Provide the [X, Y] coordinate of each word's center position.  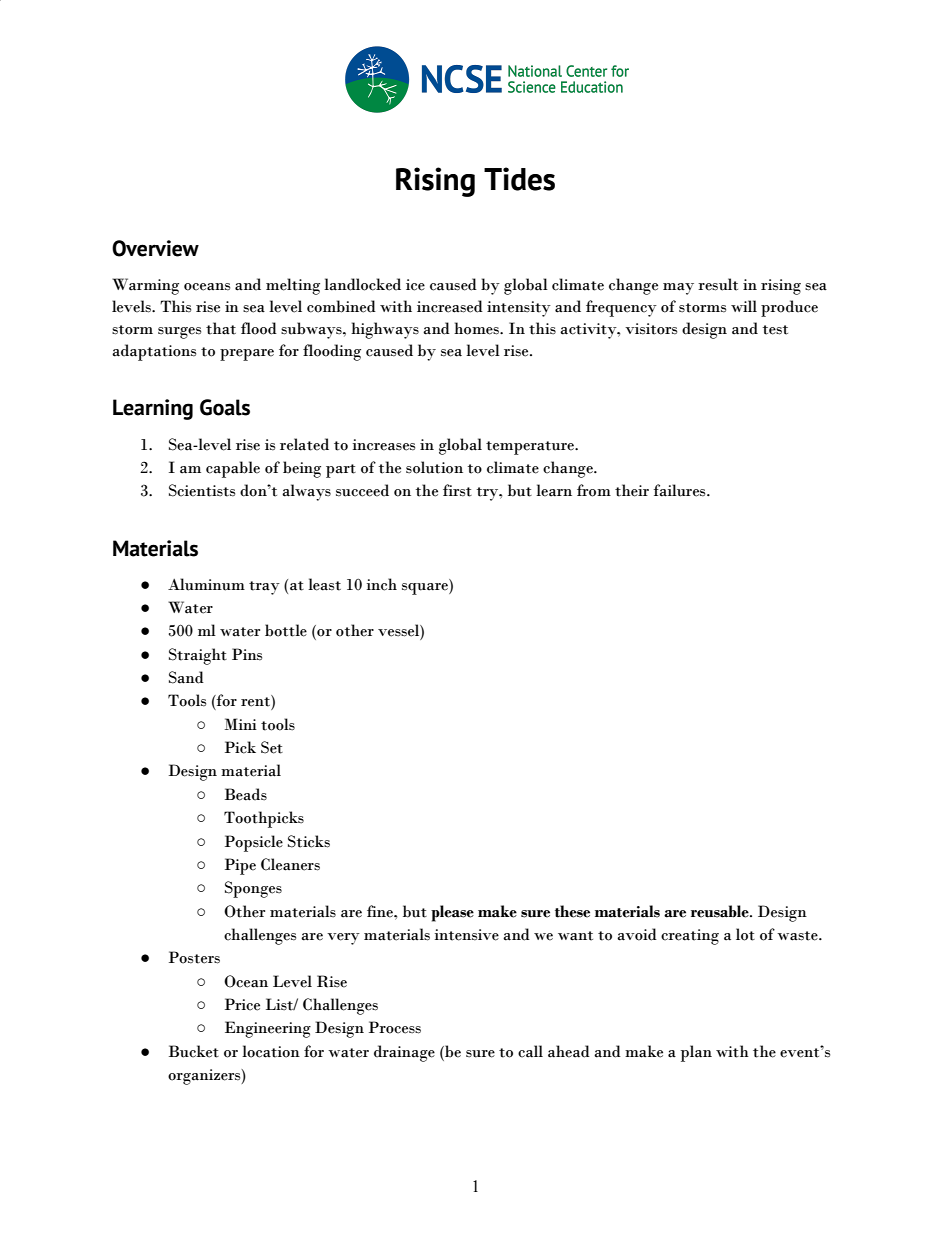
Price [242, 1004]
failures [681, 490]
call [530, 1051]
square [426, 589]
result [718, 284]
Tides [519, 179]
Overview [155, 248]
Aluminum [206, 584]
